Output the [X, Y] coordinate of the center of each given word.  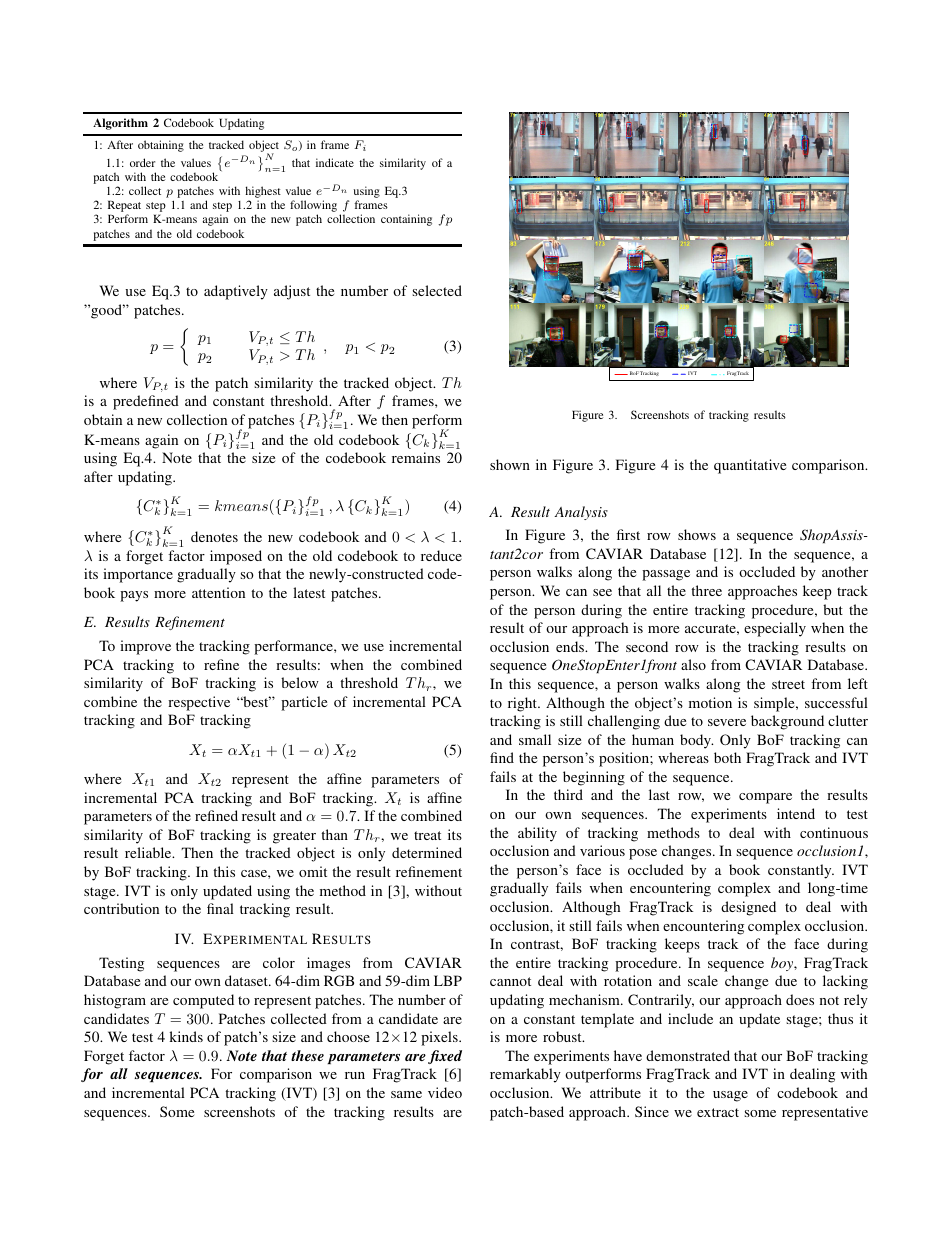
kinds [186, 1036]
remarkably [525, 1075]
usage [730, 1096]
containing [406, 220]
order [142, 162]
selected [437, 290]
